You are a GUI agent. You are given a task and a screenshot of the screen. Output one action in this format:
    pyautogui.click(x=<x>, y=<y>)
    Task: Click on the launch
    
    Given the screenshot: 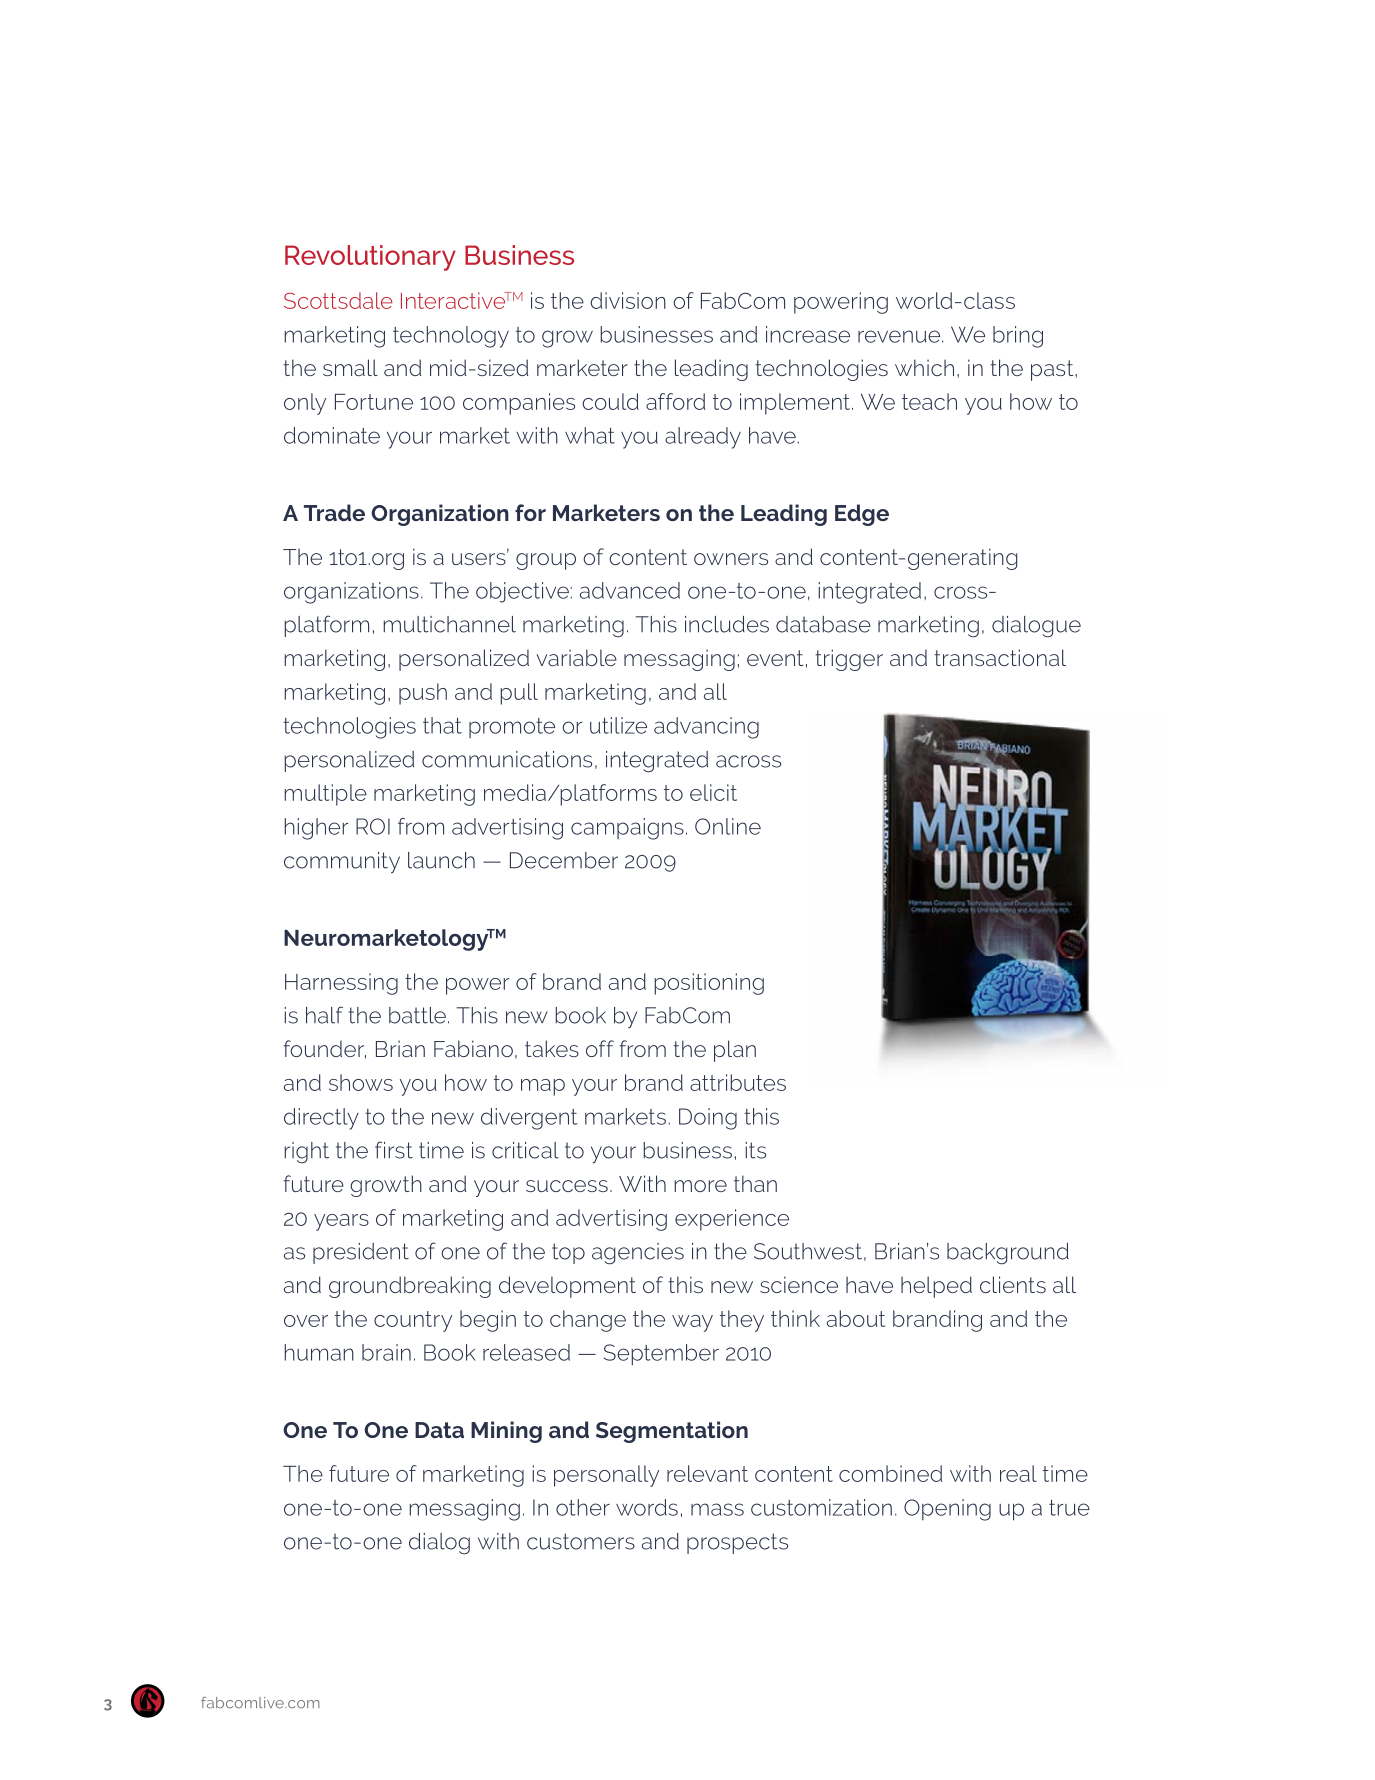 What is the action you would take?
    pyautogui.click(x=441, y=860)
